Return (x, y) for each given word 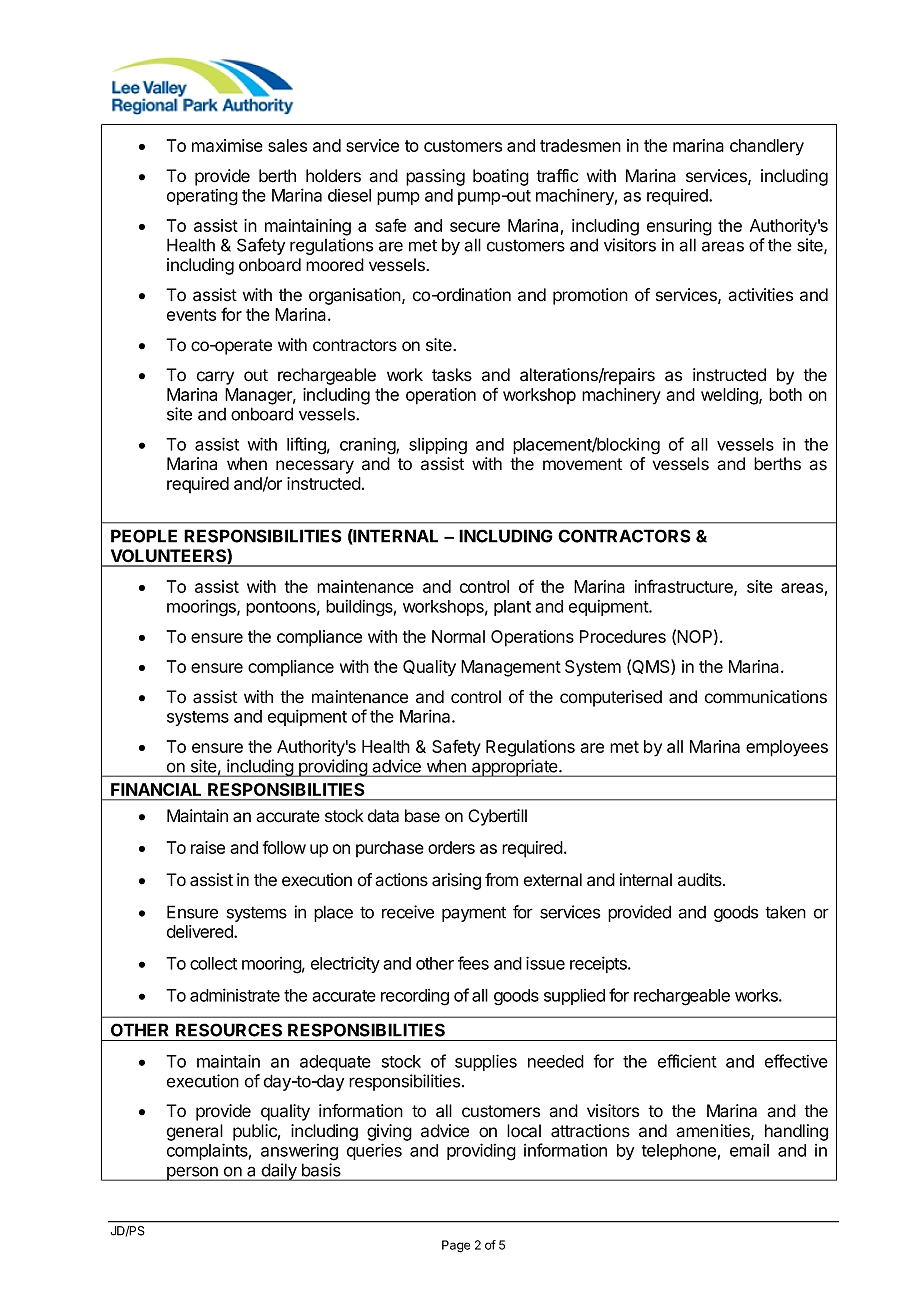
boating (501, 177)
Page (456, 1246)
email (749, 1150)
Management (511, 668)
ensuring (679, 227)
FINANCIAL (156, 789)
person (192, 1173)
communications (766, 697)
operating (202, 197)
